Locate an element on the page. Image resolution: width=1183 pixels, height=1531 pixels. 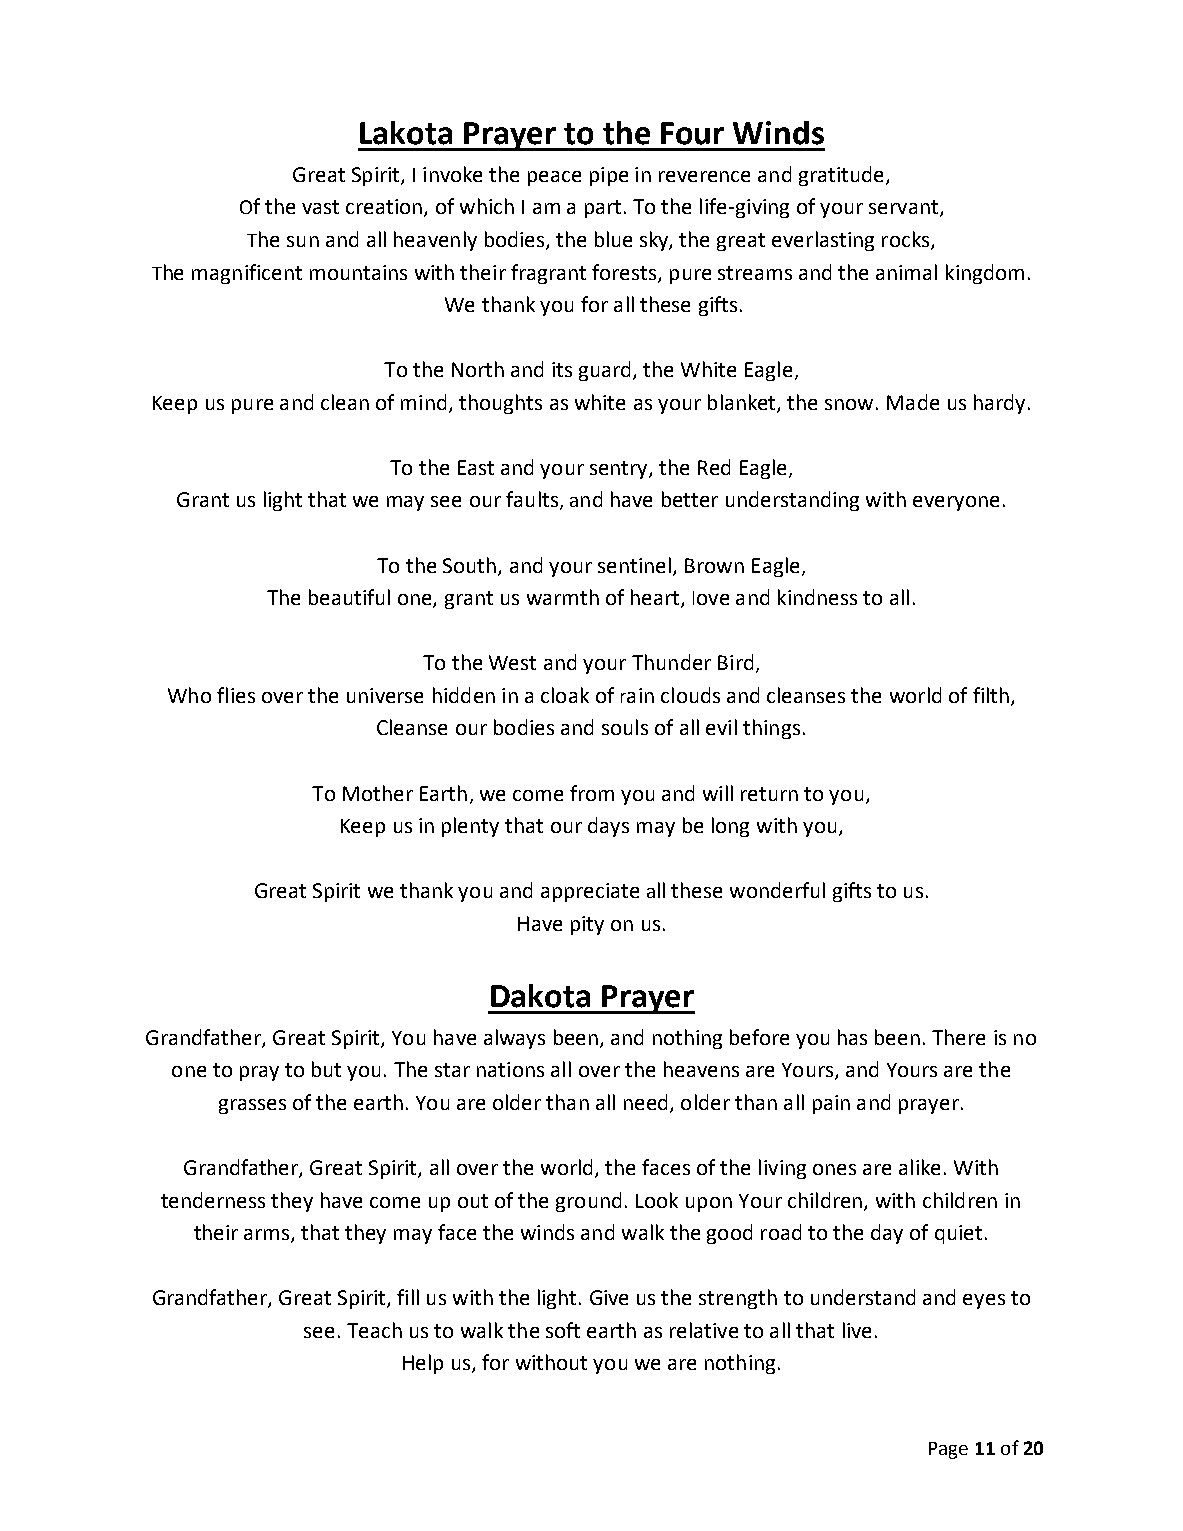
has is located at coordinates (852, 1037).
